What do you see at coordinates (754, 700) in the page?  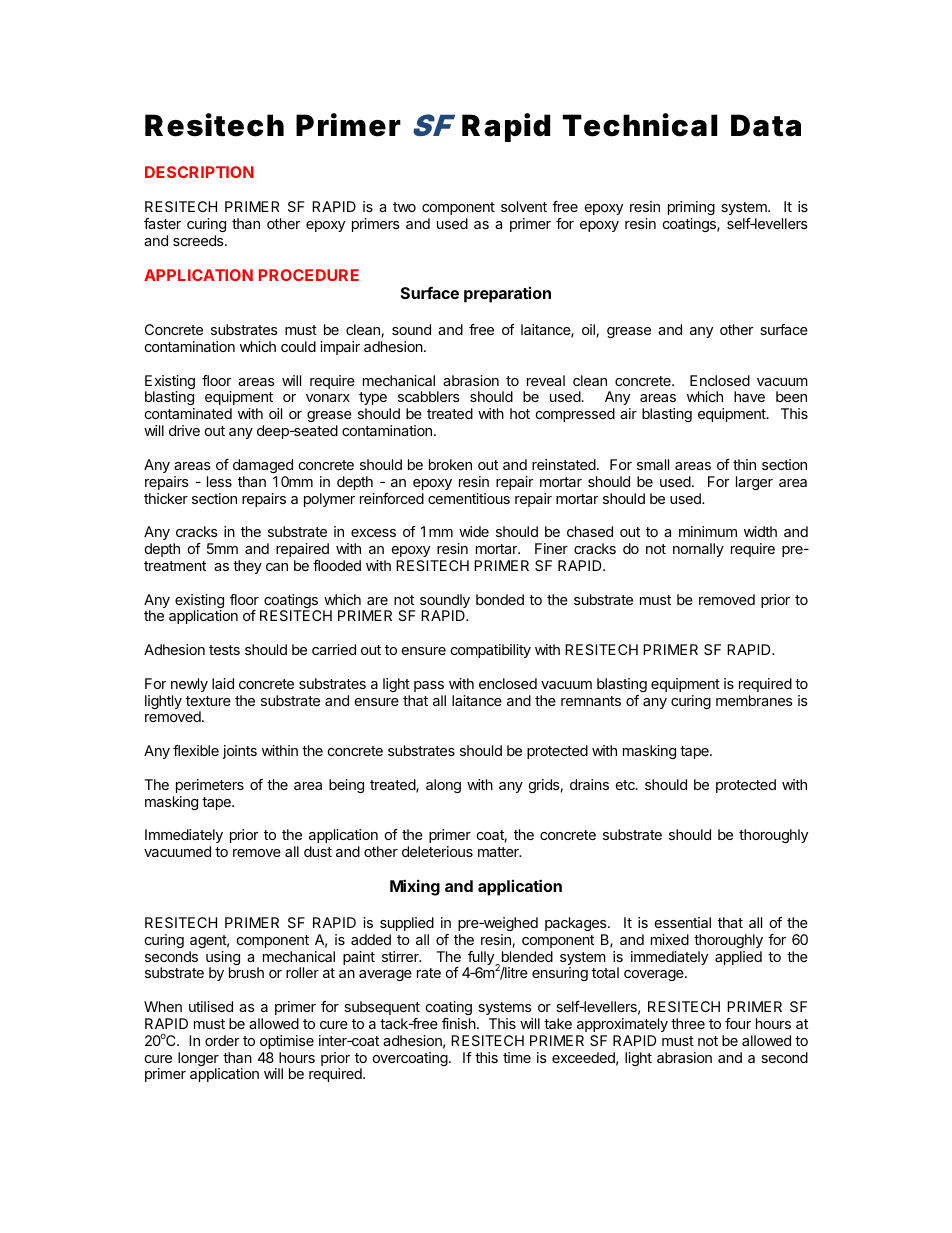 I see `membranes` at bounding box center [754, 700].
